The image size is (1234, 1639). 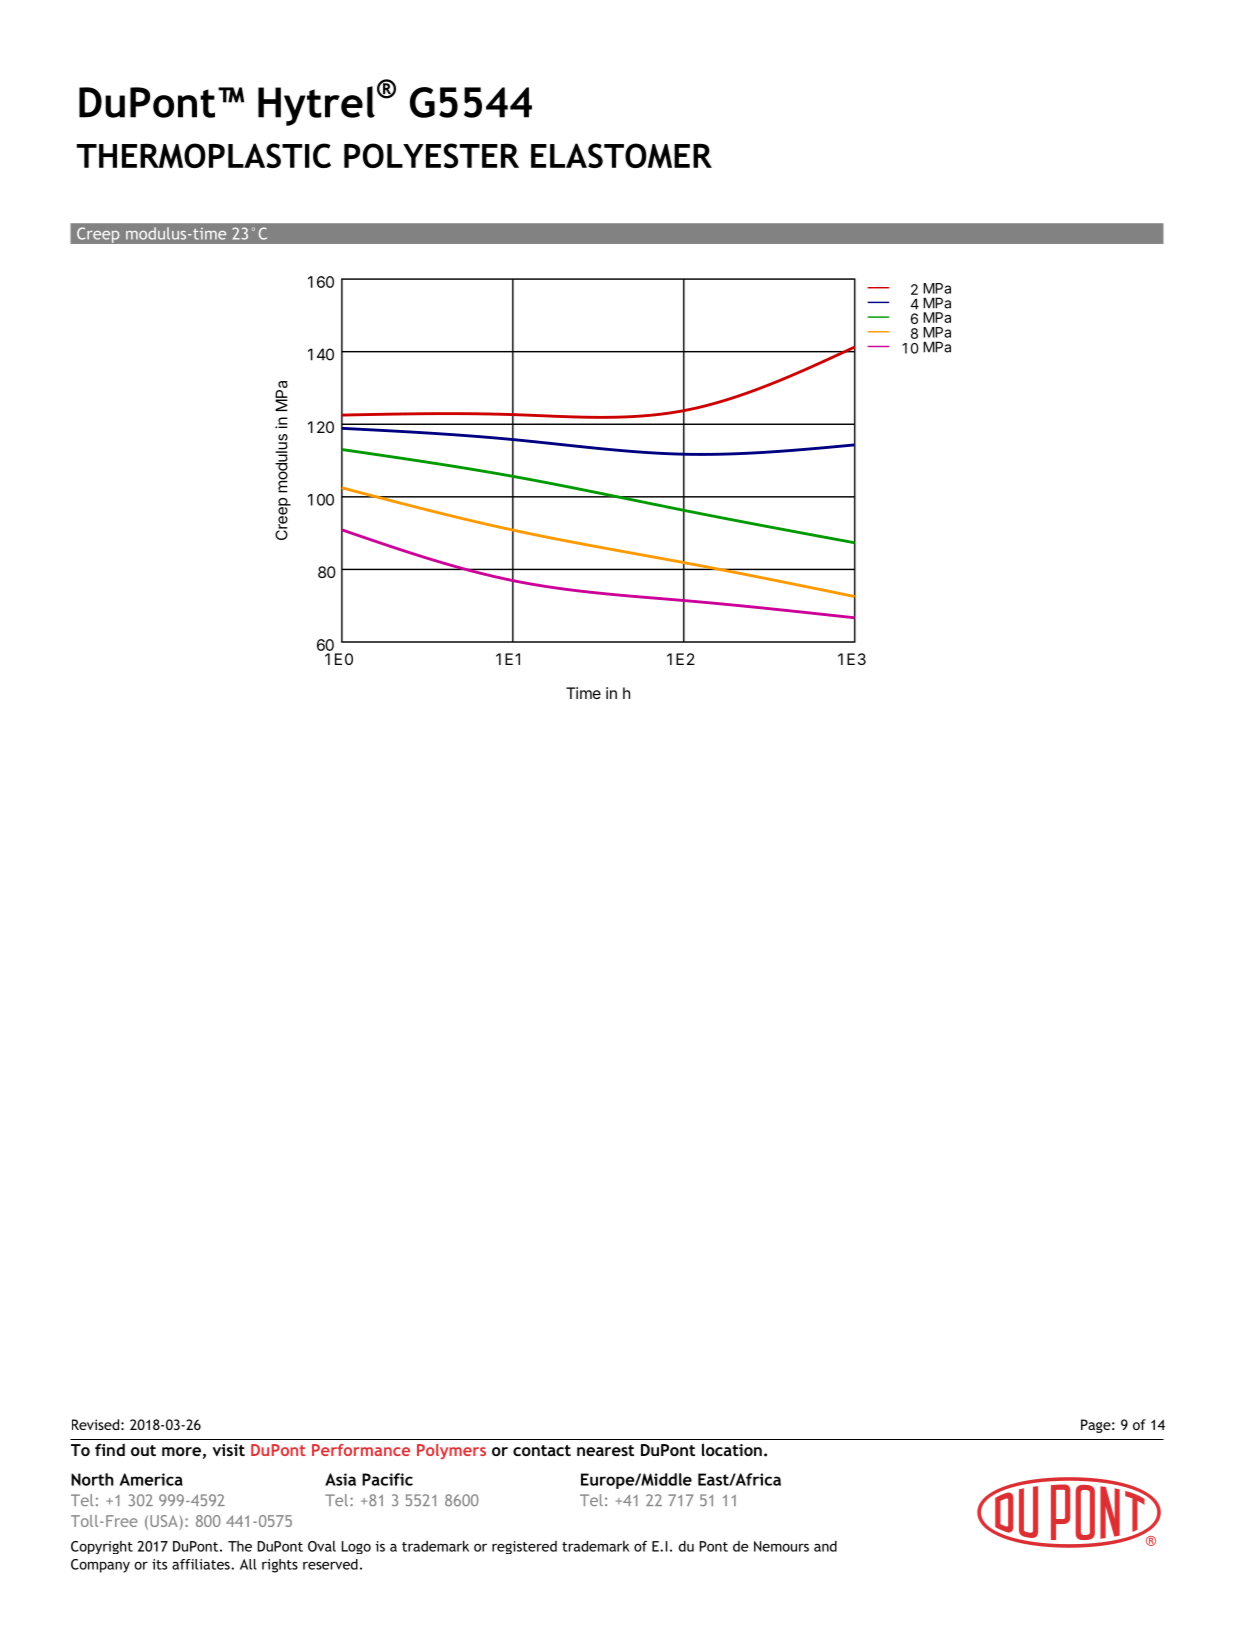 I want to click on ELASTOMER, so click(x=621, y=155).
